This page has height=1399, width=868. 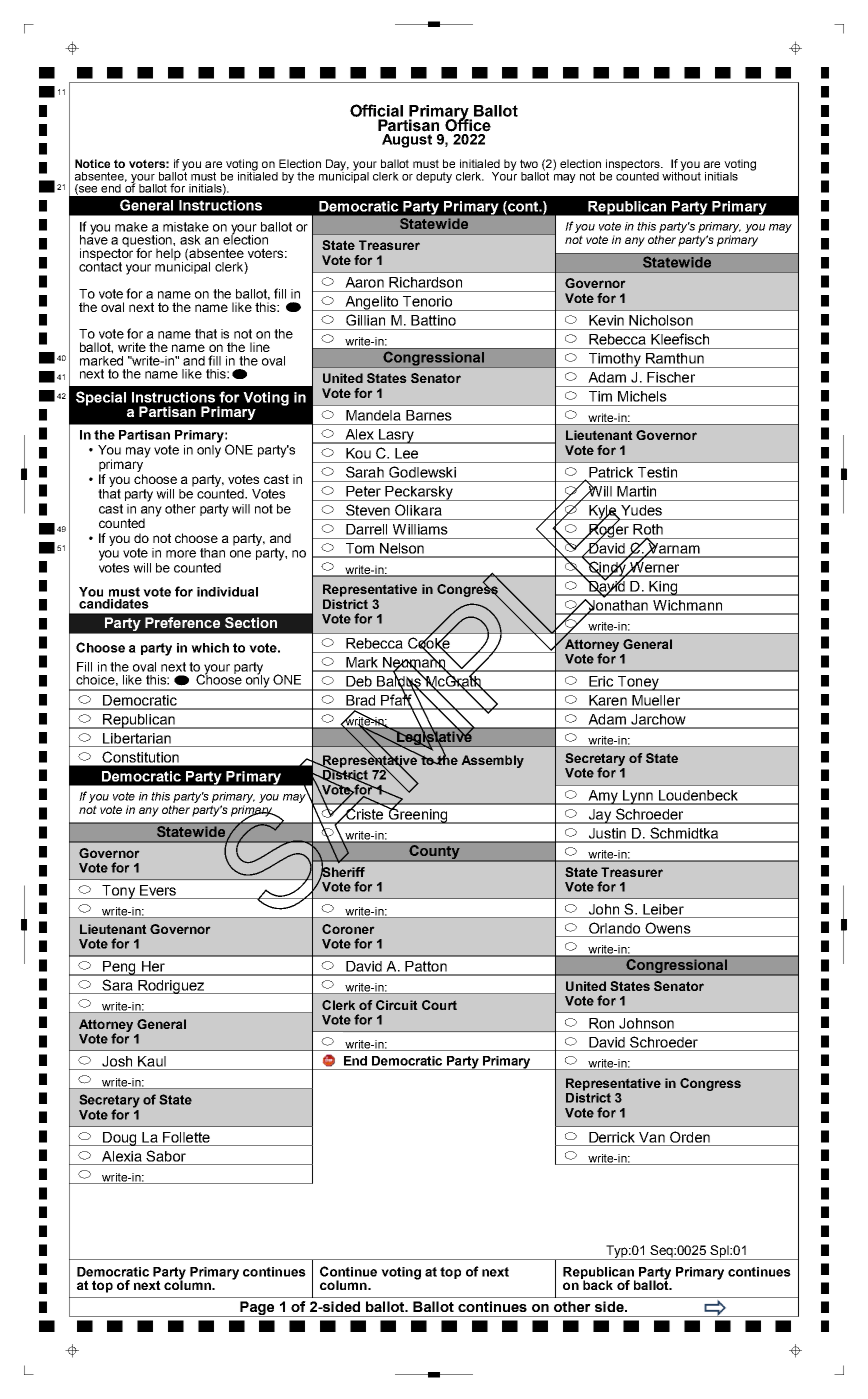 What do you see at coordinates (681, 175) in the page?
I see `without` at bounding box center [681, 175].
